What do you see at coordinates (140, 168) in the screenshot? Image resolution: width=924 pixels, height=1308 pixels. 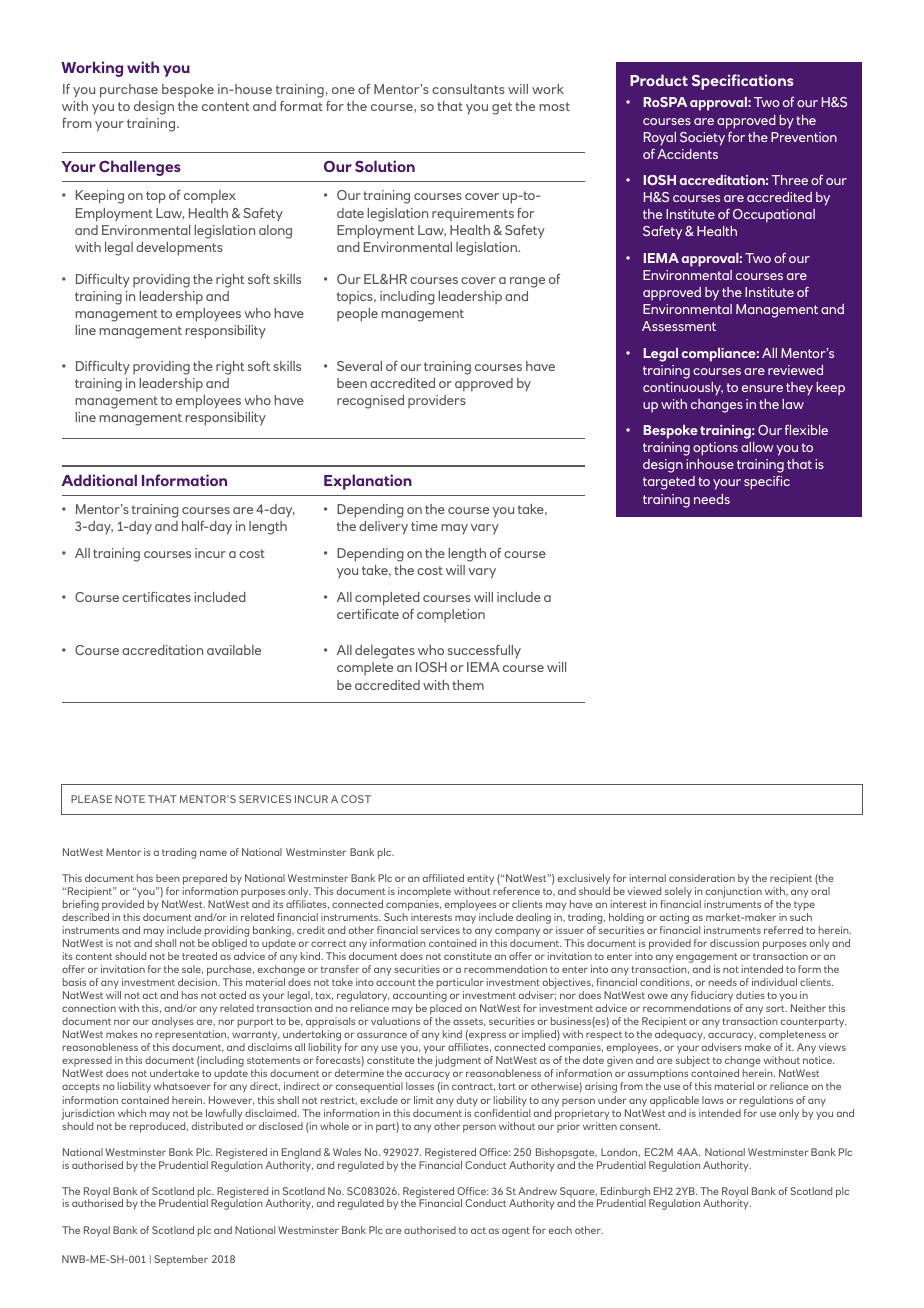 I see `Challenges` at bounding box center [140, 168].
